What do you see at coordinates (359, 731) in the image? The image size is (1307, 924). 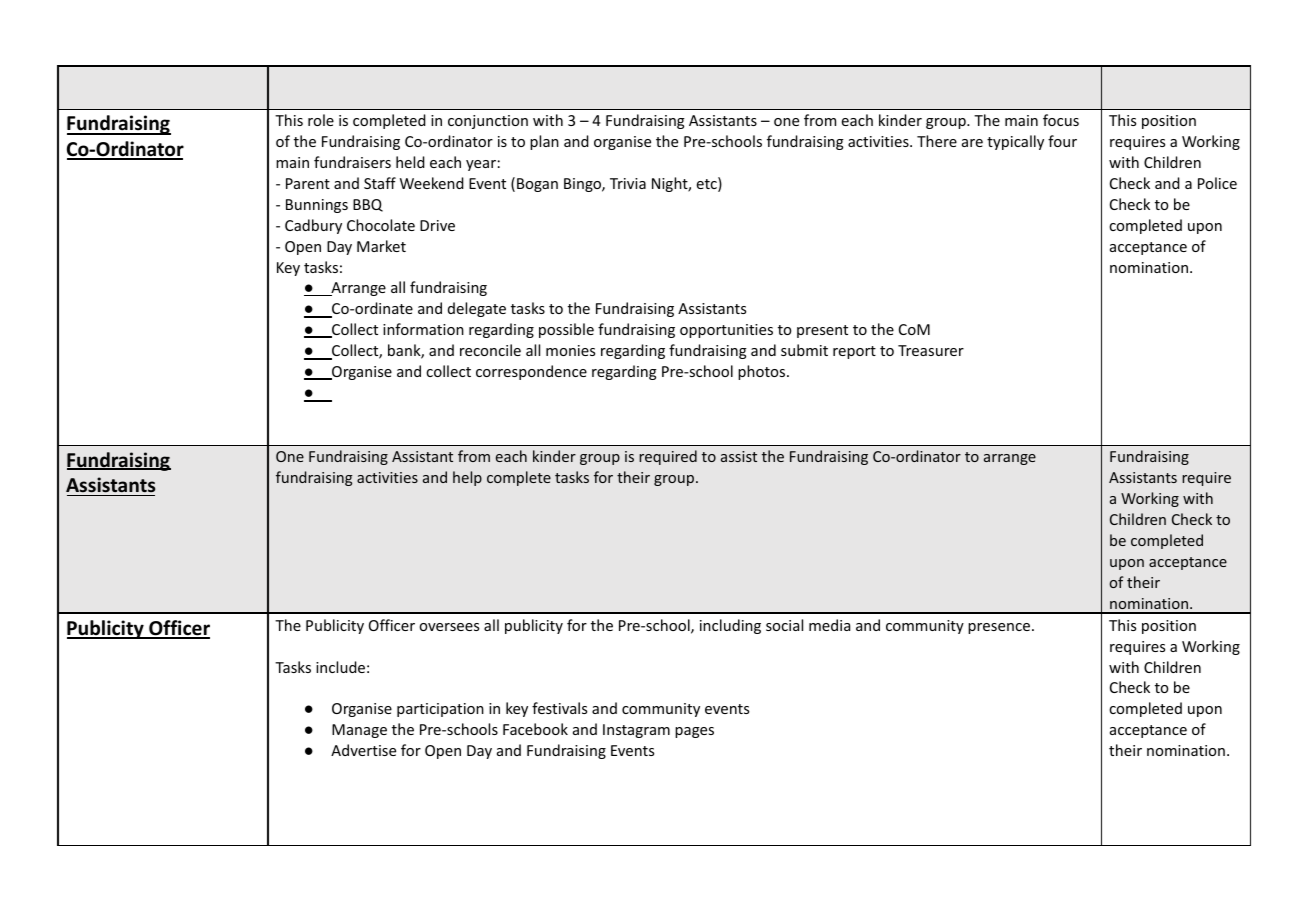 I see `Manage` at bounding box center [359, 731].
